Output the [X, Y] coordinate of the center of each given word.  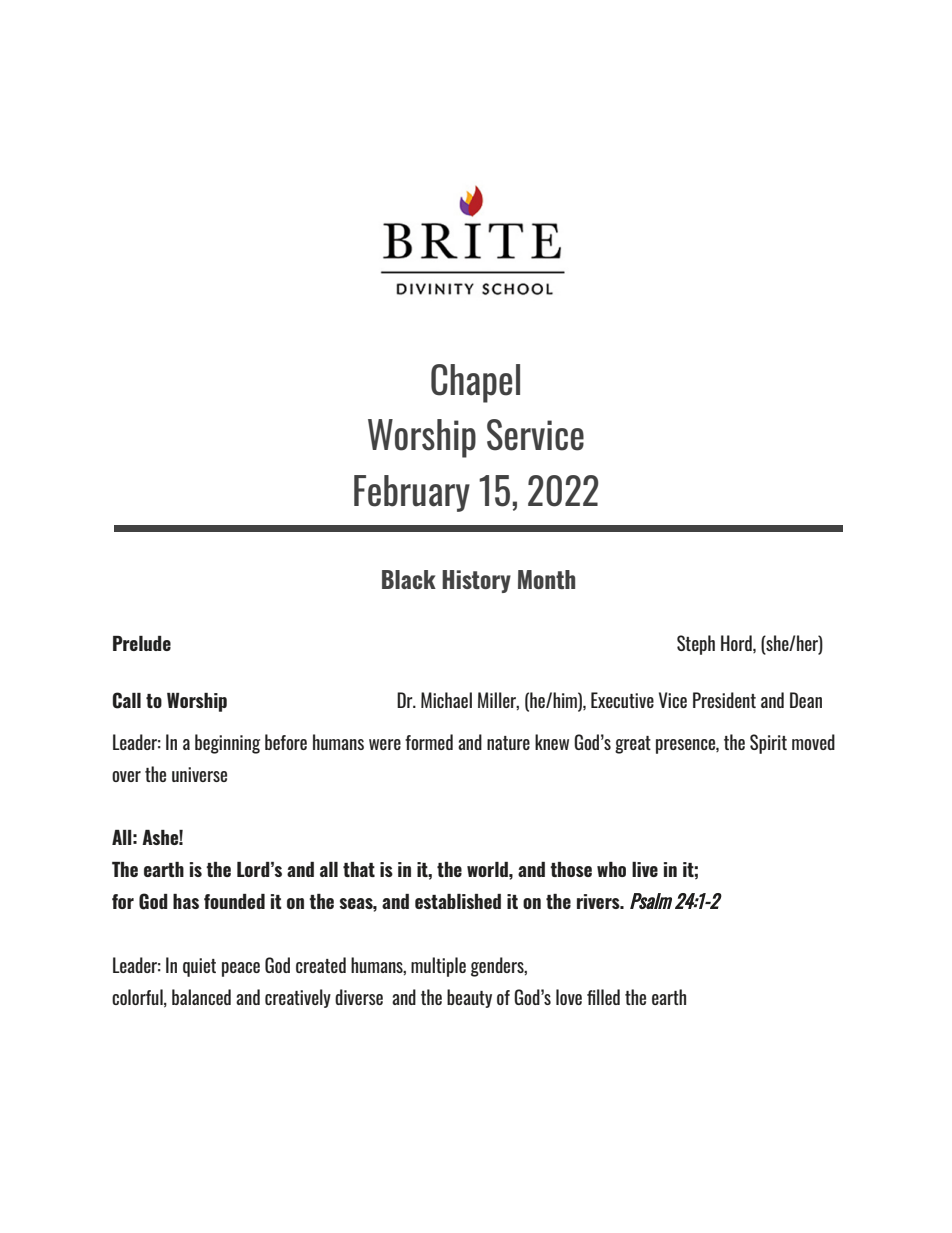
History [476, 581]
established [458, 901]
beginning [227, 744]
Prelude [142, 643]
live [645, 869]
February [412, 493]
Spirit [768, 744]
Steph [696, 645]
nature [508, 743]
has [186, 901]
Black [409, 579]
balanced [201, 997]
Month [546, 579]
